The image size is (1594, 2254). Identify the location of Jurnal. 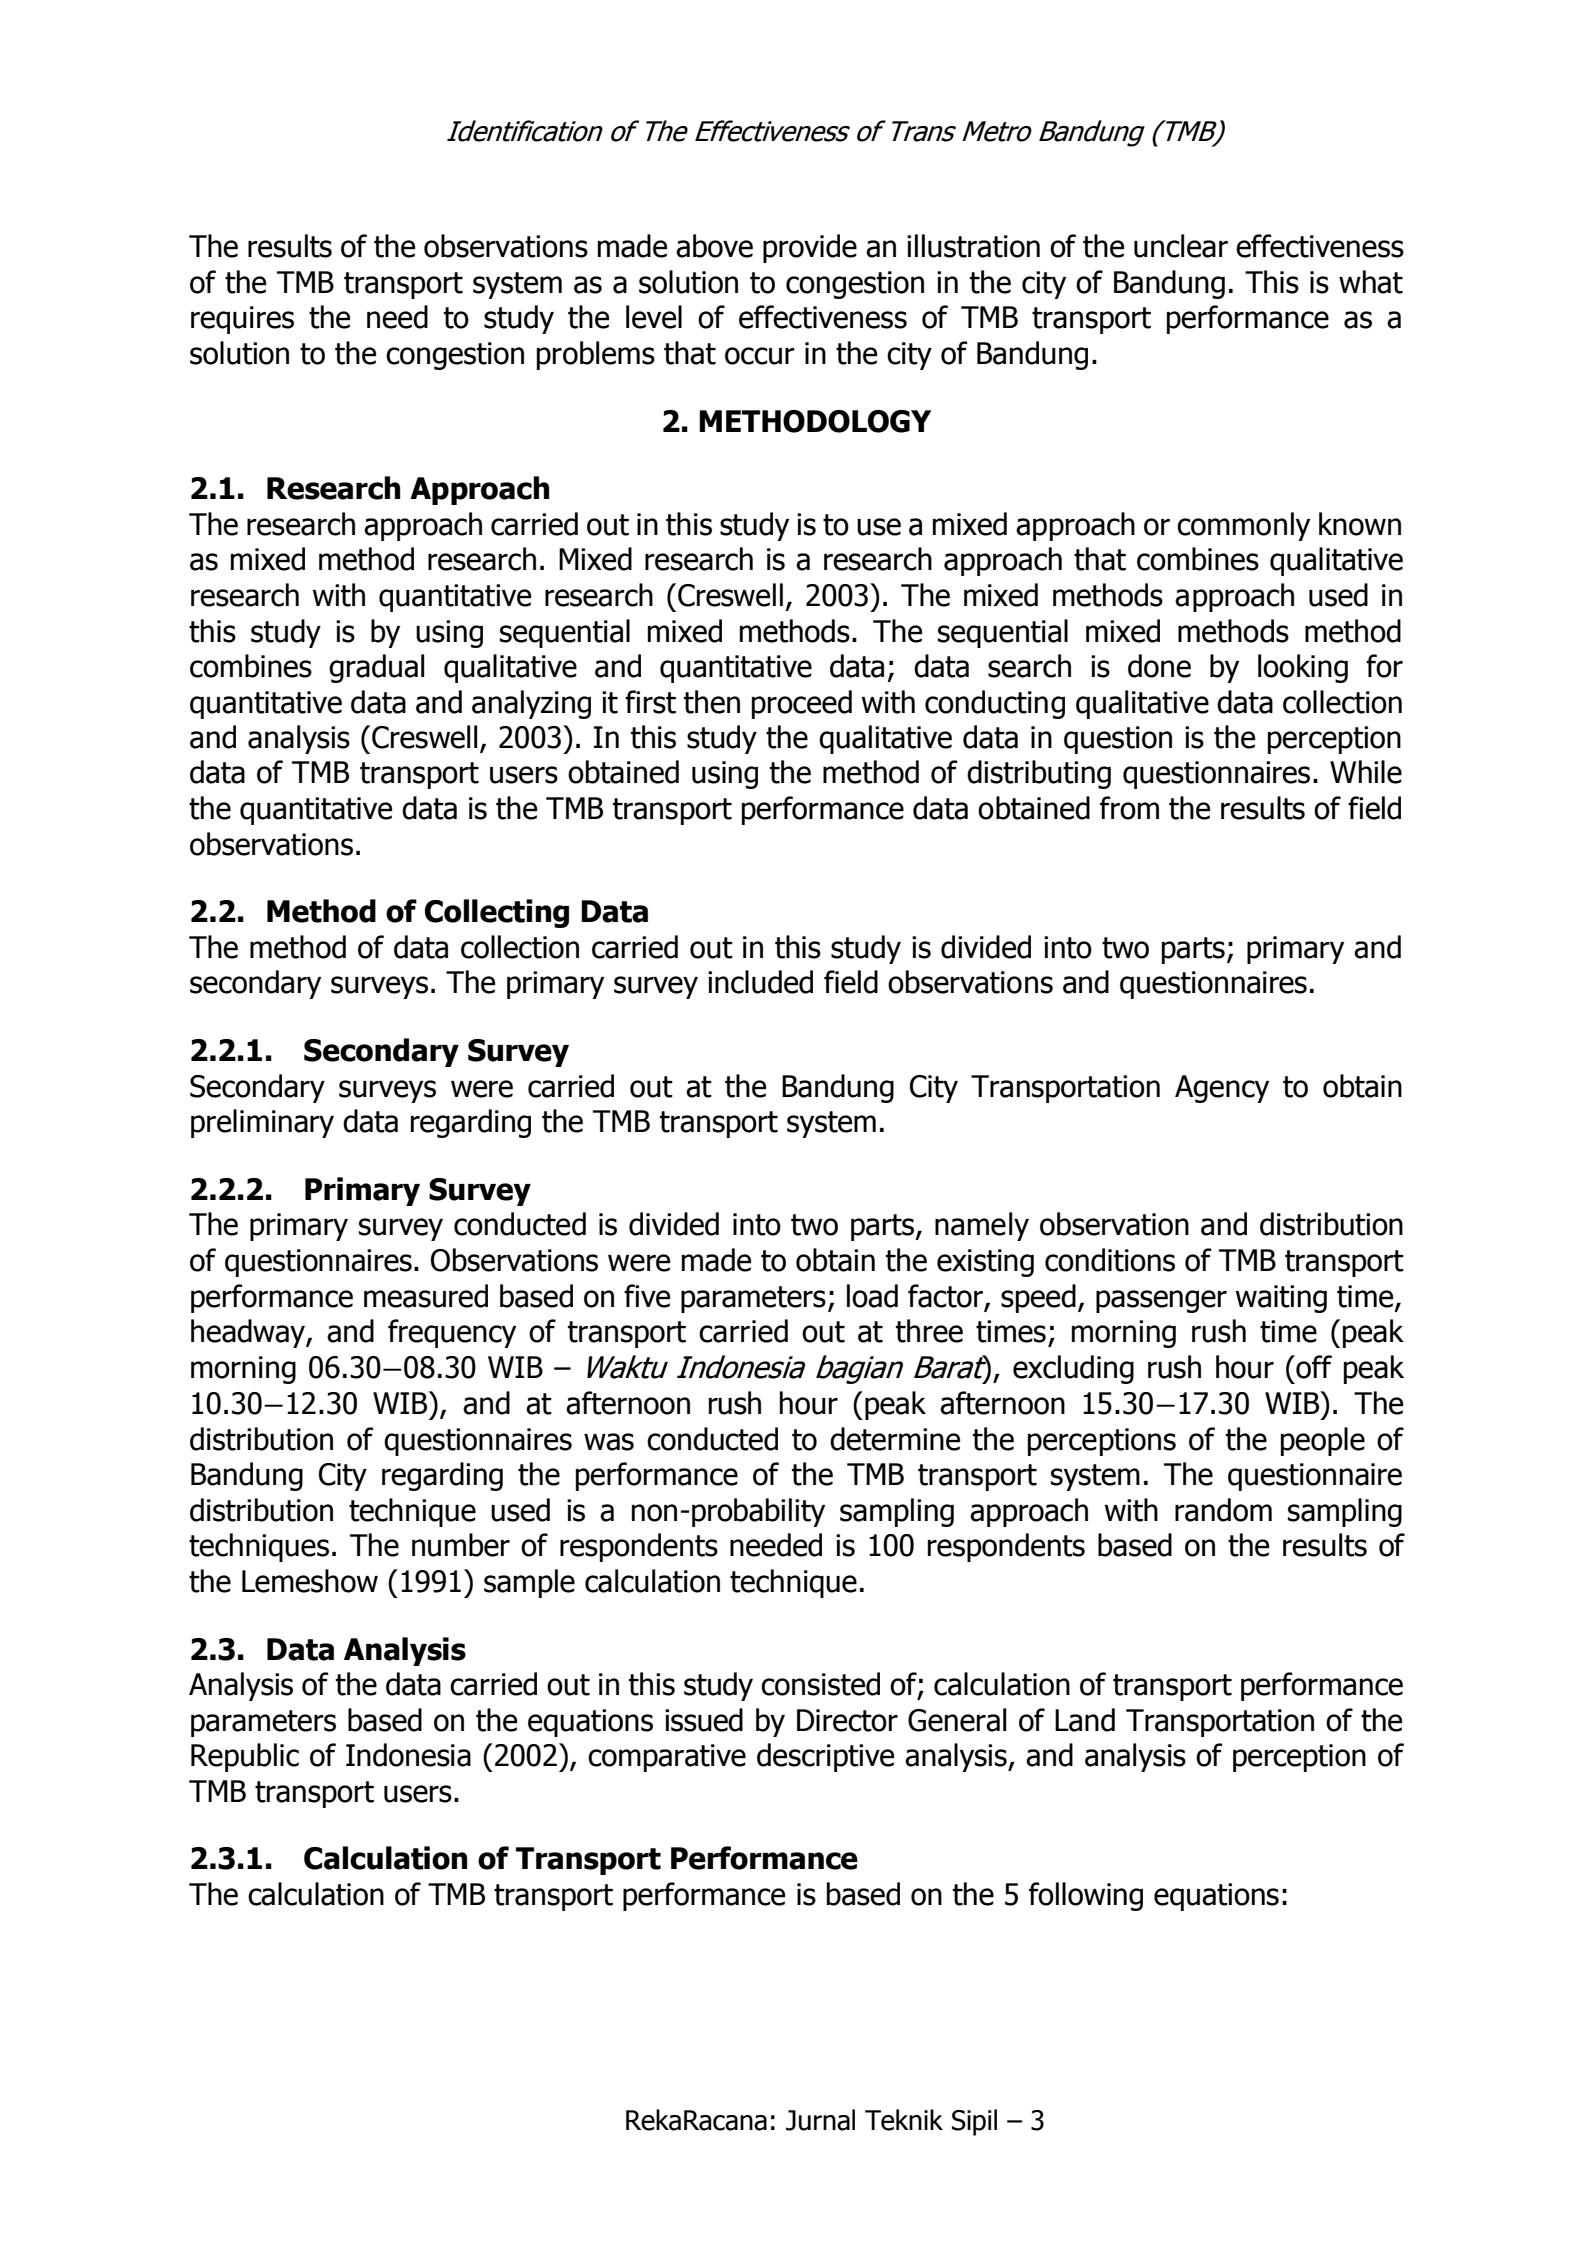
(820, 2120).
